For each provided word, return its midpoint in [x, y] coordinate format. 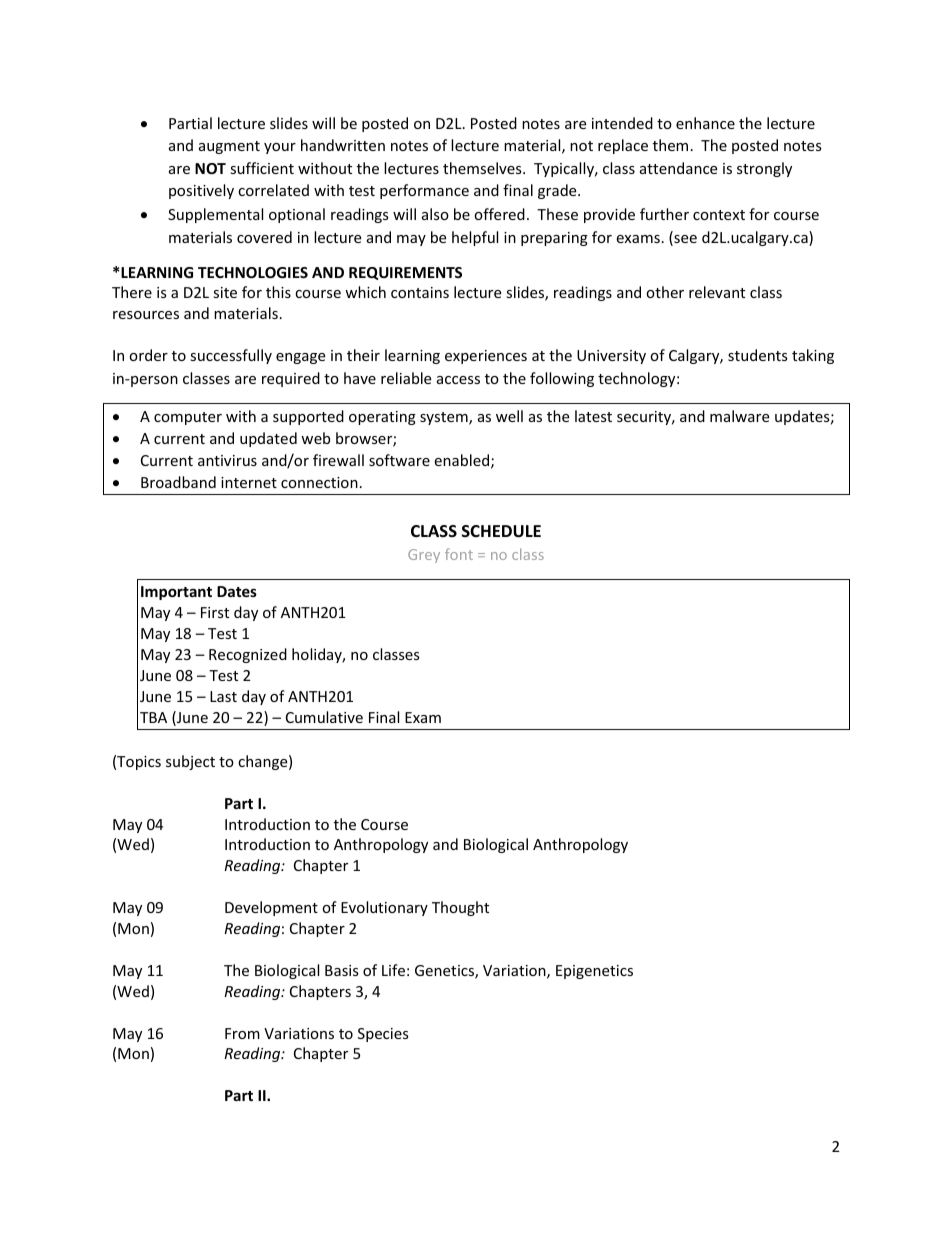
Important [176, 593]
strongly [764, 169]
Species [383, 1035]
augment [229, 147]
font [459, 554]
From [242, 1033]
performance [424, 191]
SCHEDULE [501, 531]
